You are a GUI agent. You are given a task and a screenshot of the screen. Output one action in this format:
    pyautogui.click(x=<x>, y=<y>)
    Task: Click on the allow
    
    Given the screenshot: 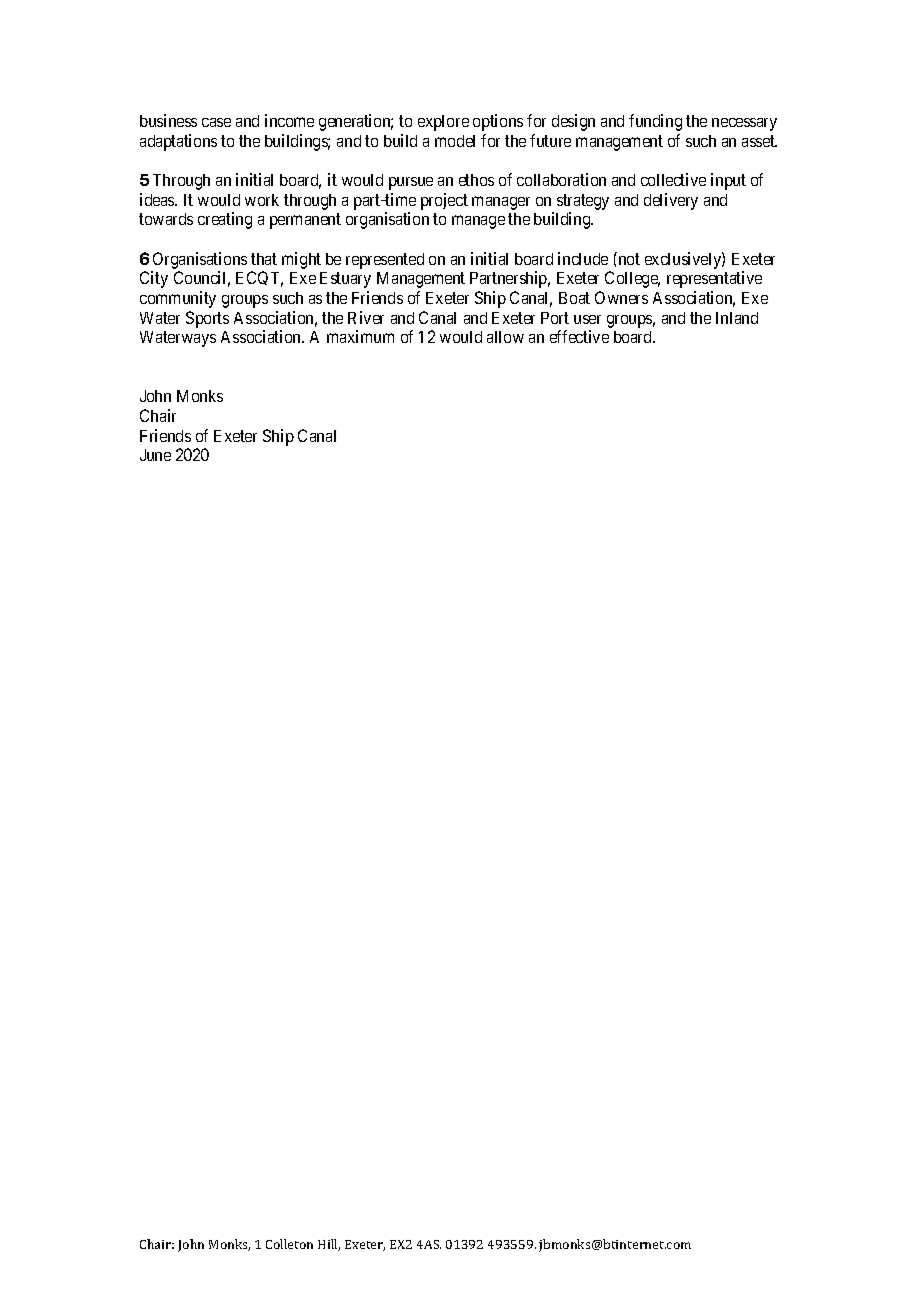 What is the action you would take?
    pyautogui.click(x=505, y=337)
